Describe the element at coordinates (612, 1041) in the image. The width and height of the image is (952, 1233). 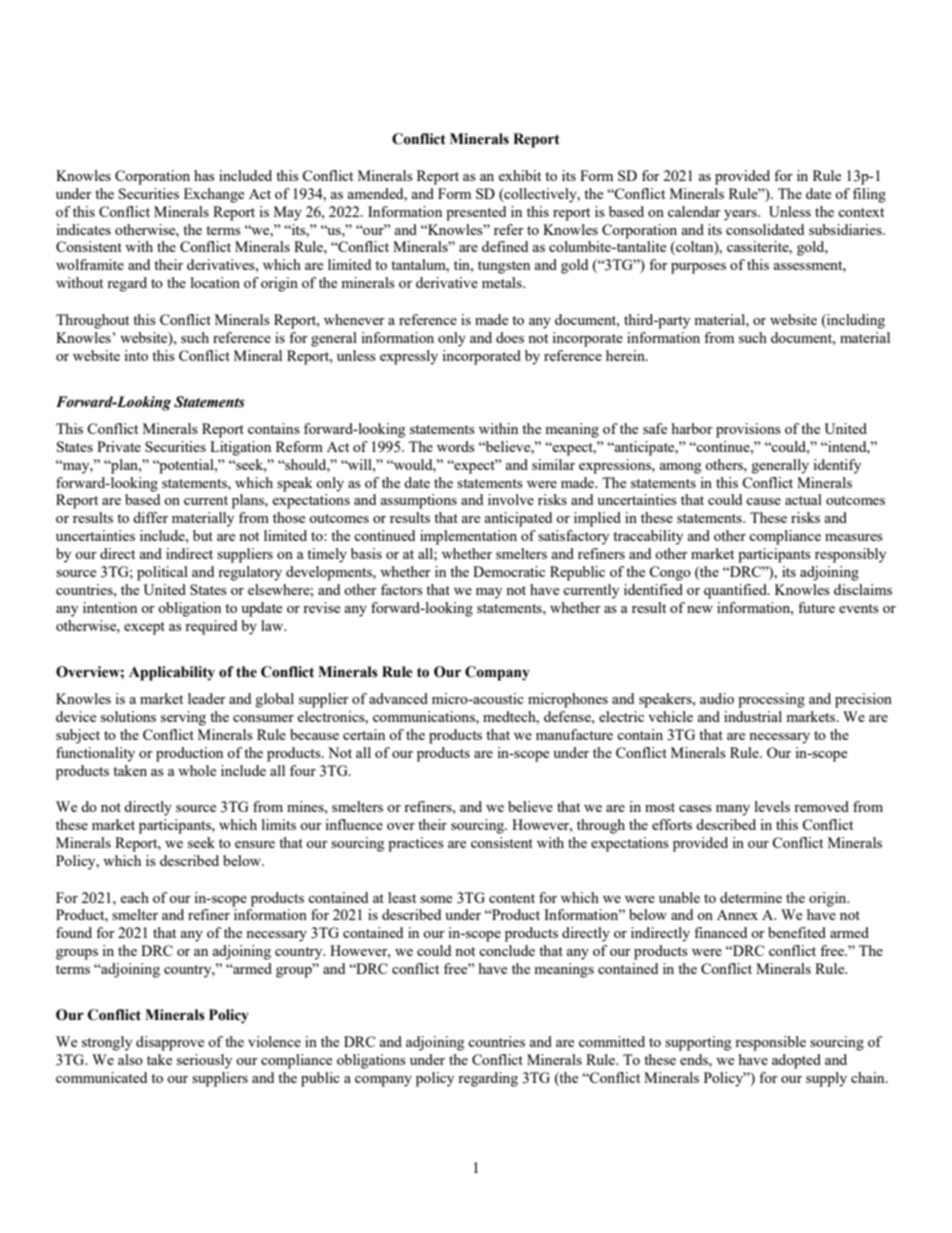
I see `committed` at that location.
